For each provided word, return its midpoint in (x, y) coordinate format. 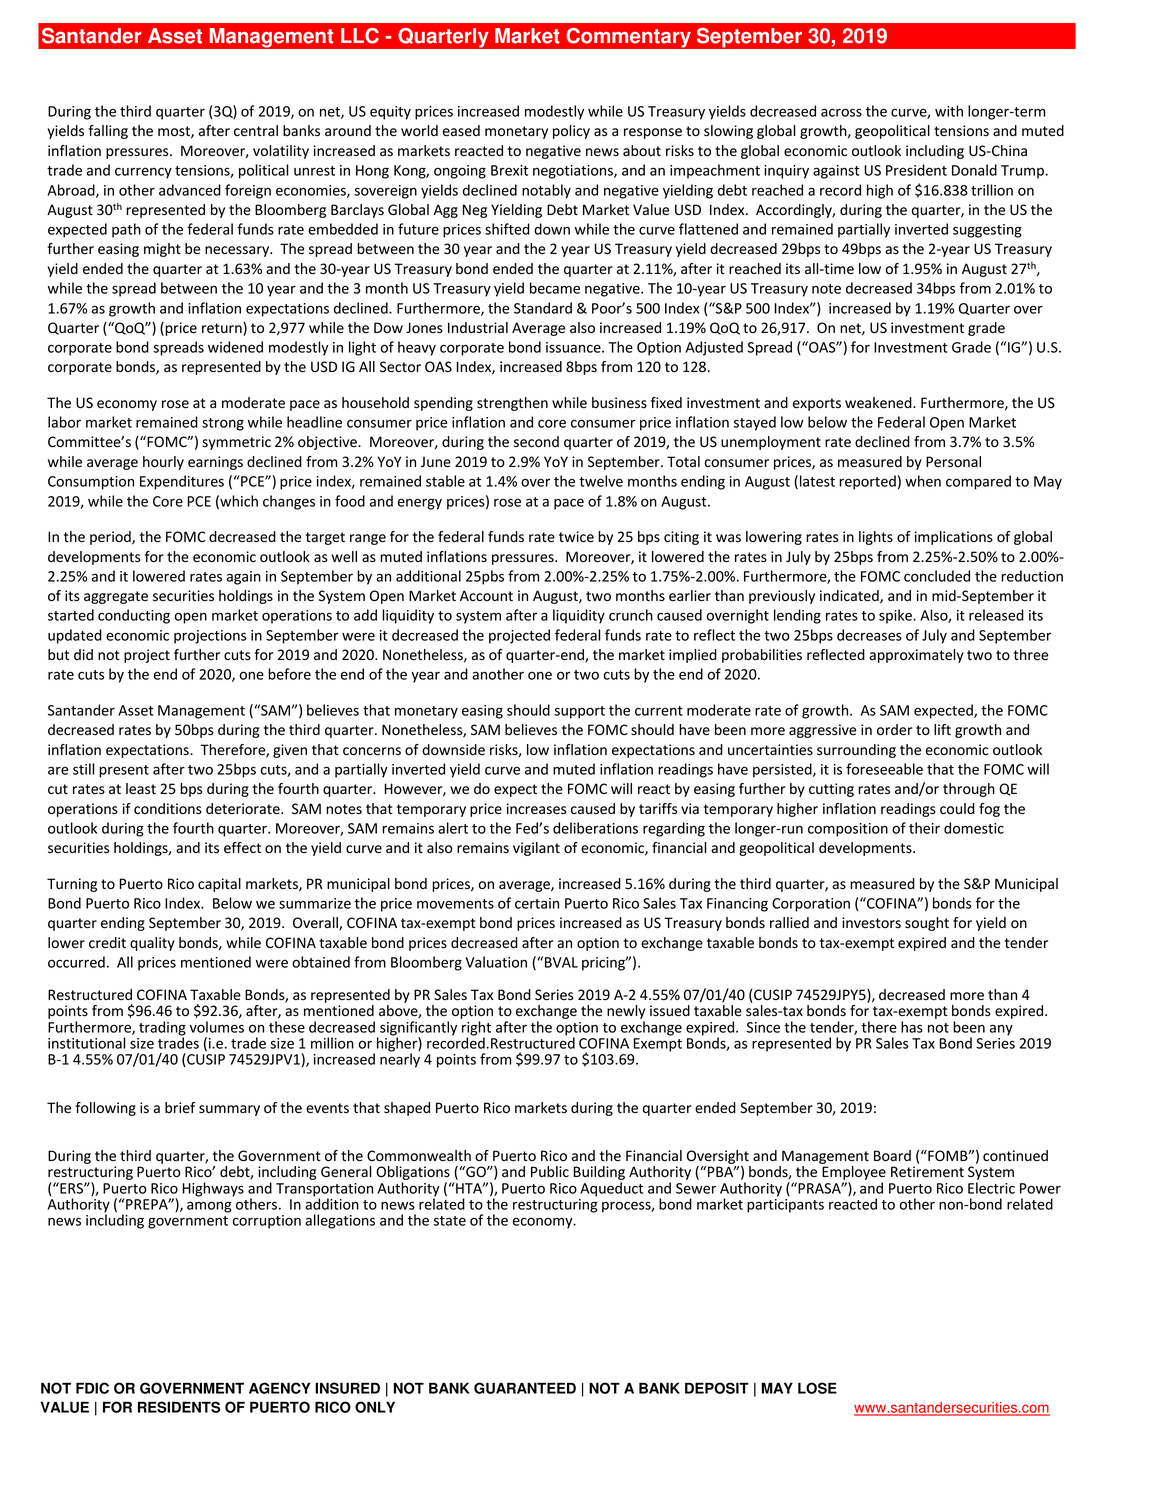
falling (108, 132)
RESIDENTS (179, 1407)
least (141, 789)
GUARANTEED (525, 1388)
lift (942, 729)
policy (571, 132)
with (949, 111)
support (579, 712)
